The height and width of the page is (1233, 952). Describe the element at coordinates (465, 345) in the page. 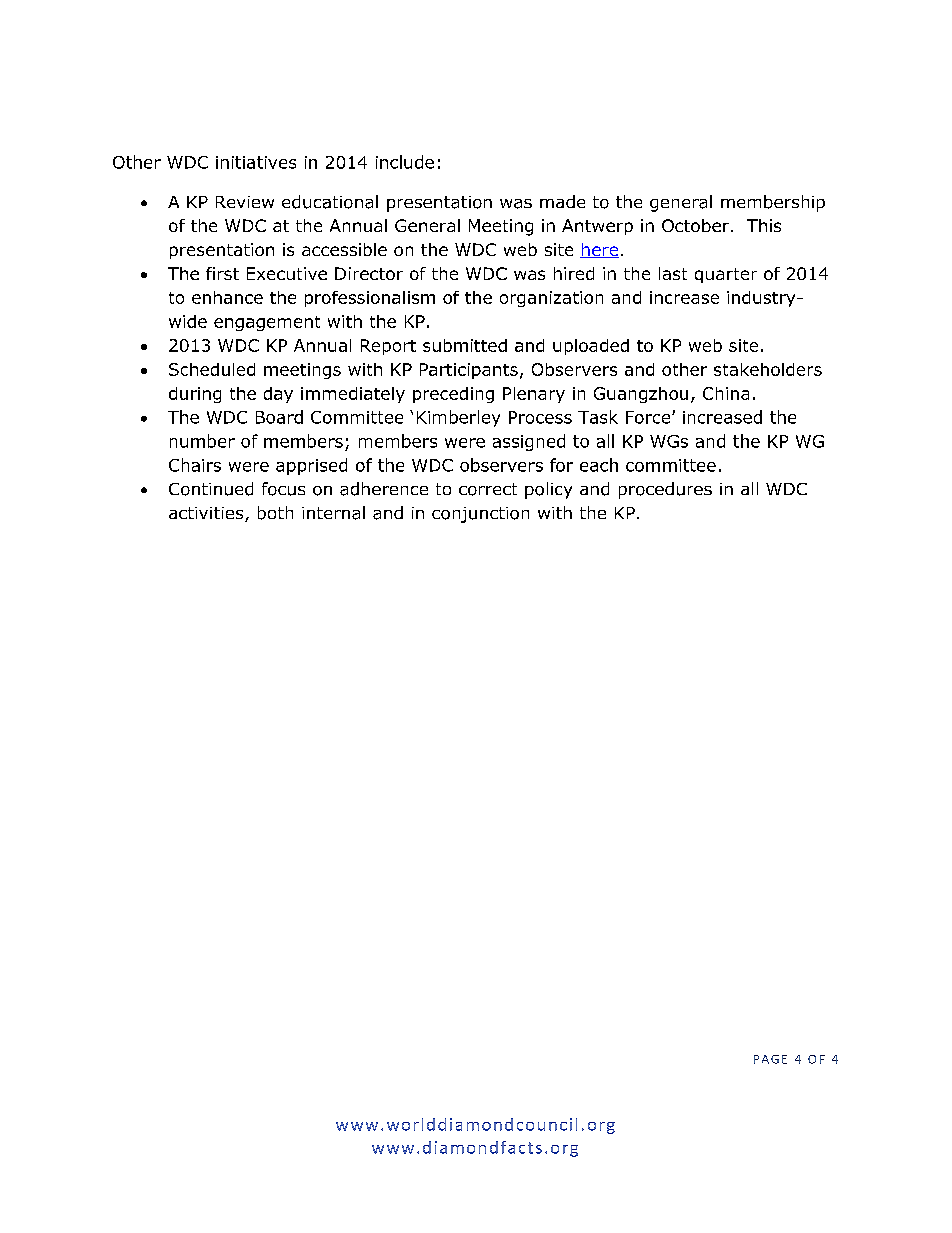

I see `submitted` at that location.
